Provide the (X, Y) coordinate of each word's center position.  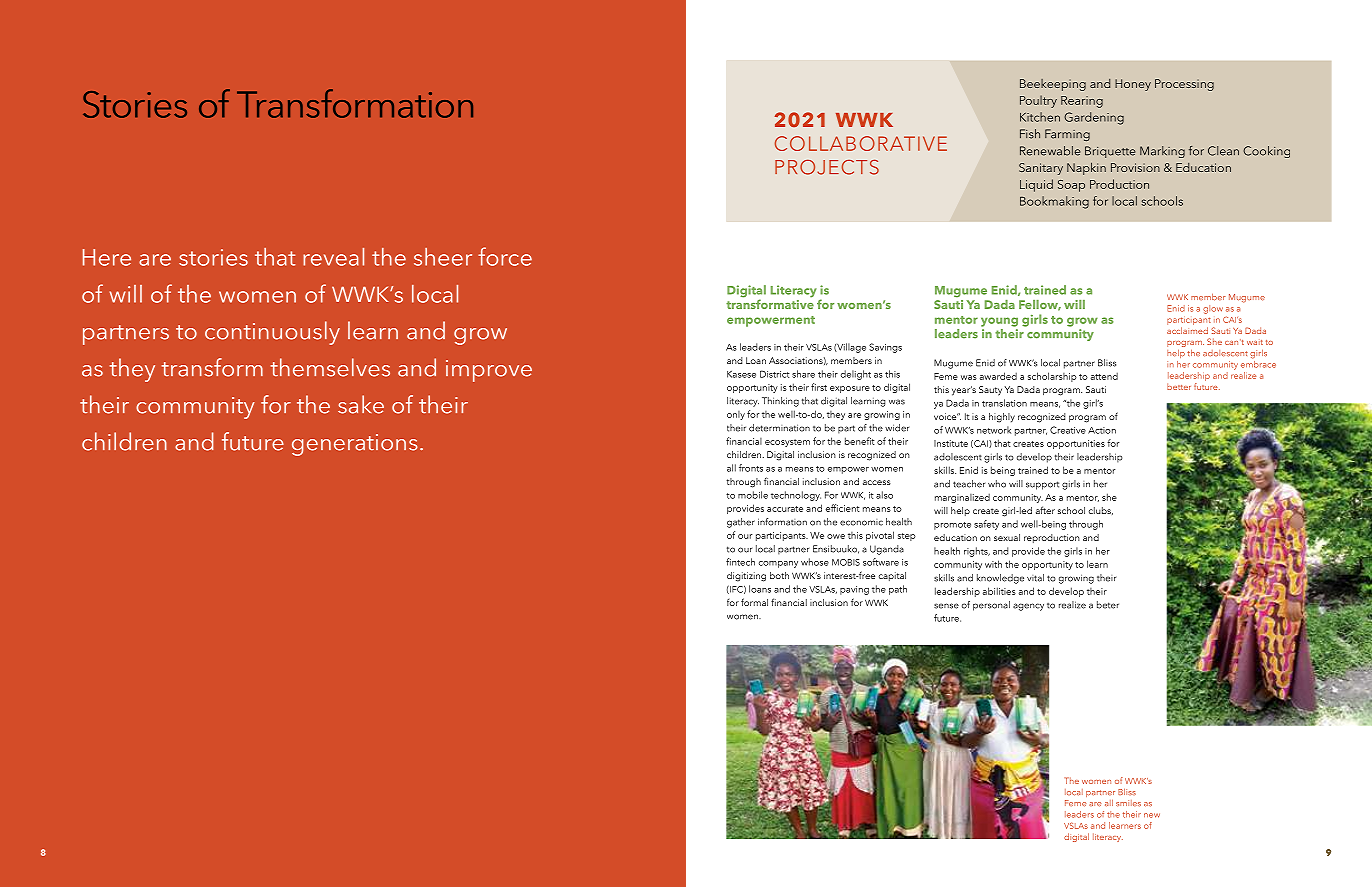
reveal (333, 257)
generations (355, 445)
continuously (272, 333)
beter (1108, 605)
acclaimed (1187, 330)
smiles (1128, 803)
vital (1035, 578)
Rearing (1082, 102)
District (775, 374)
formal (754, 602)
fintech (740, 562)
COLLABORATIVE (861, 143)
